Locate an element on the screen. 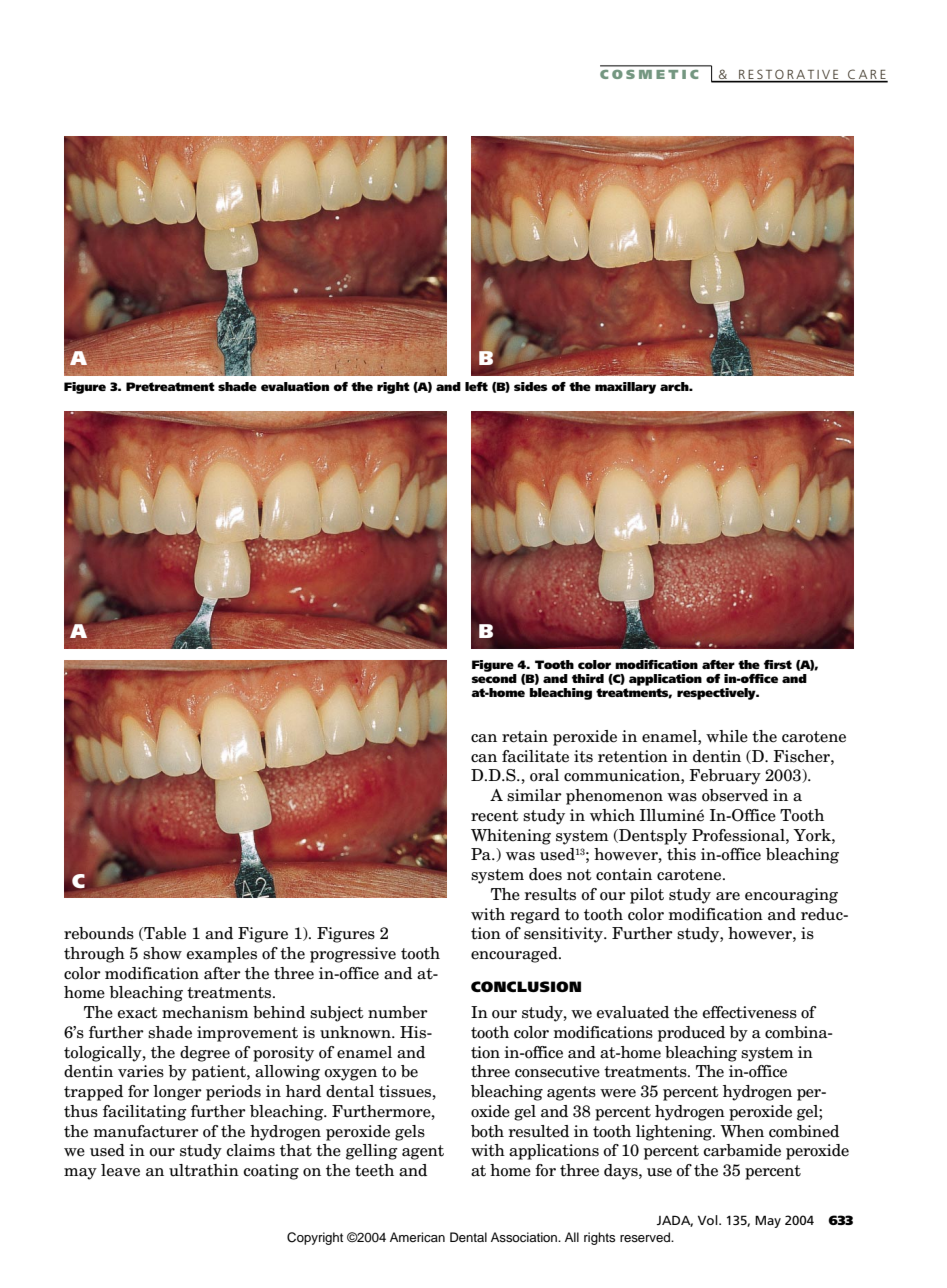 The width and height of the screenshot is (947, 1288). left is located at coordinates (476, 386).
